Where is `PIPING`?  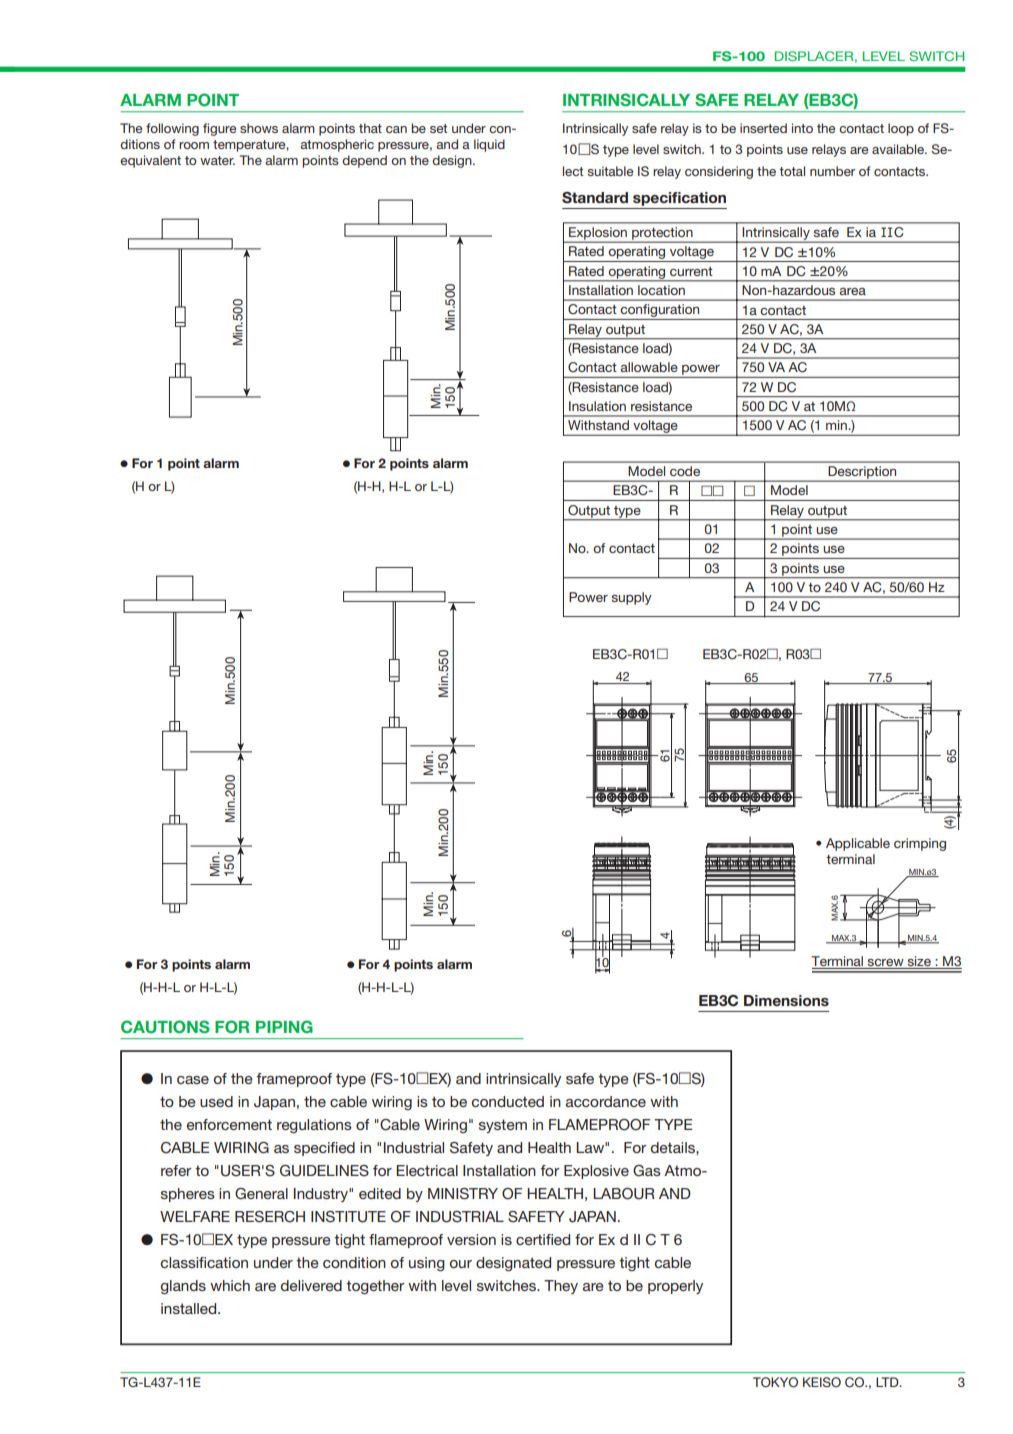
PIPING is located at coordinates (284, 1026).
